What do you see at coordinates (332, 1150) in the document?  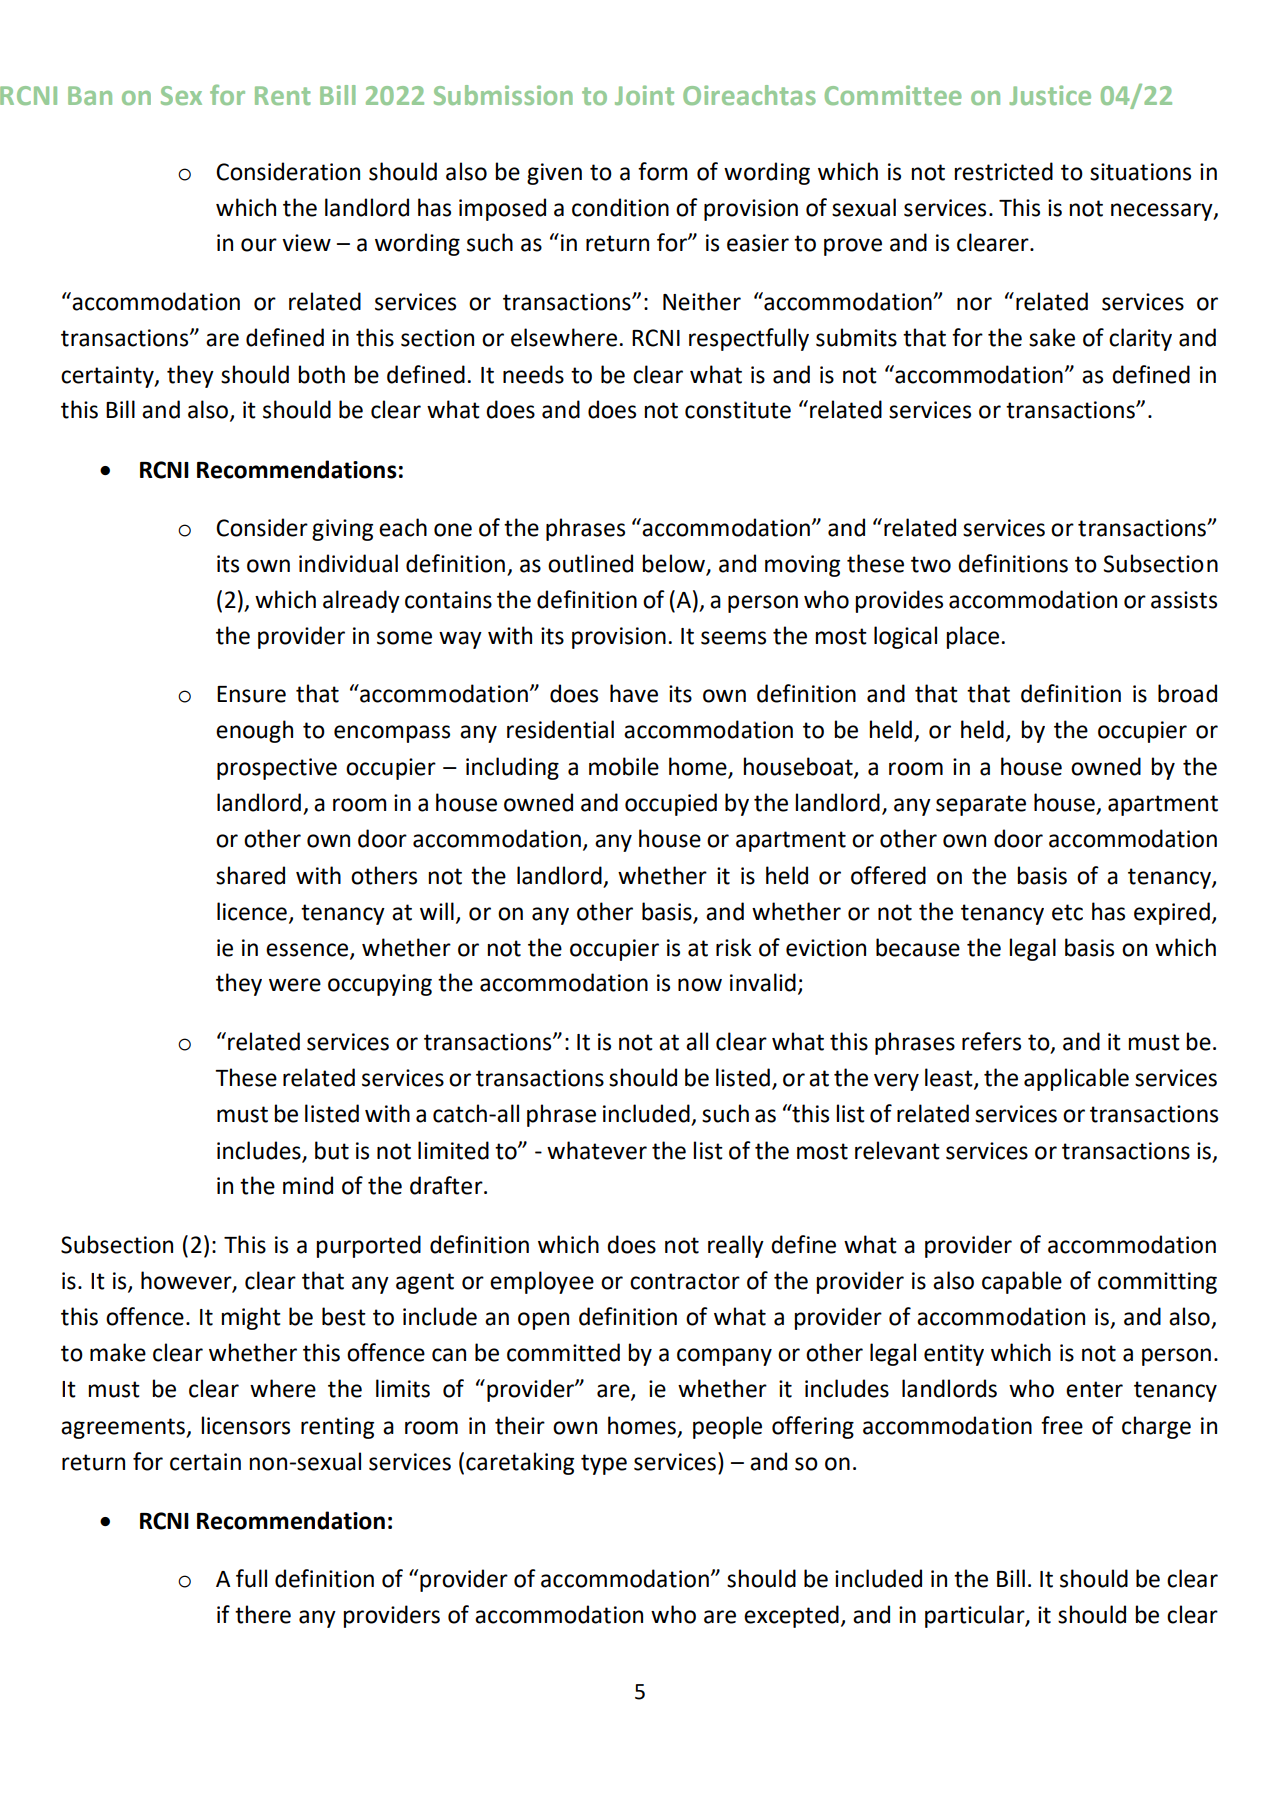 I see `but` at bounding box center [332, 1150].
